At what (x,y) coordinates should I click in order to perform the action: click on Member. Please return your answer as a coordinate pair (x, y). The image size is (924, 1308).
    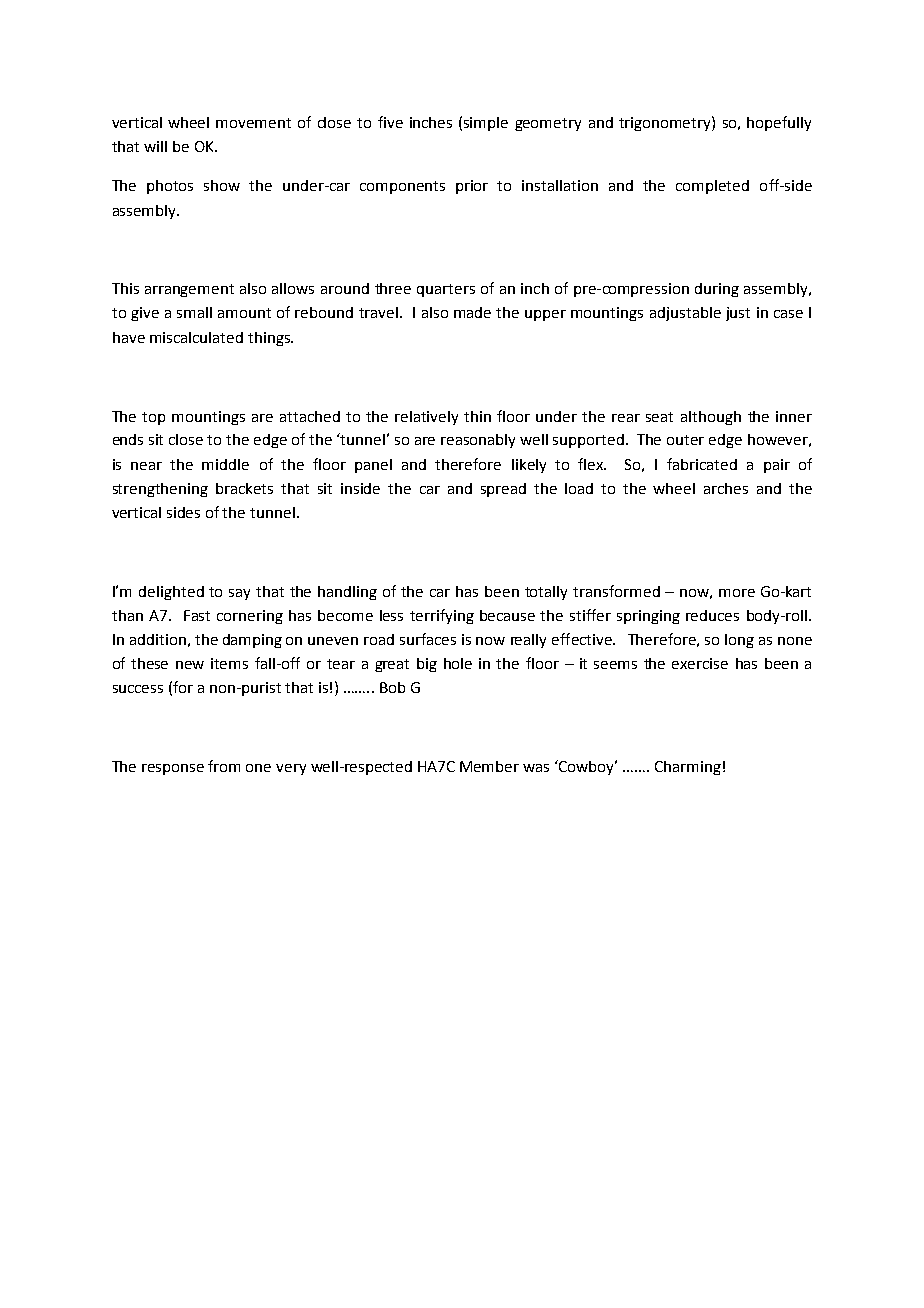
    Looking at the image, I should click on (489, 766).
